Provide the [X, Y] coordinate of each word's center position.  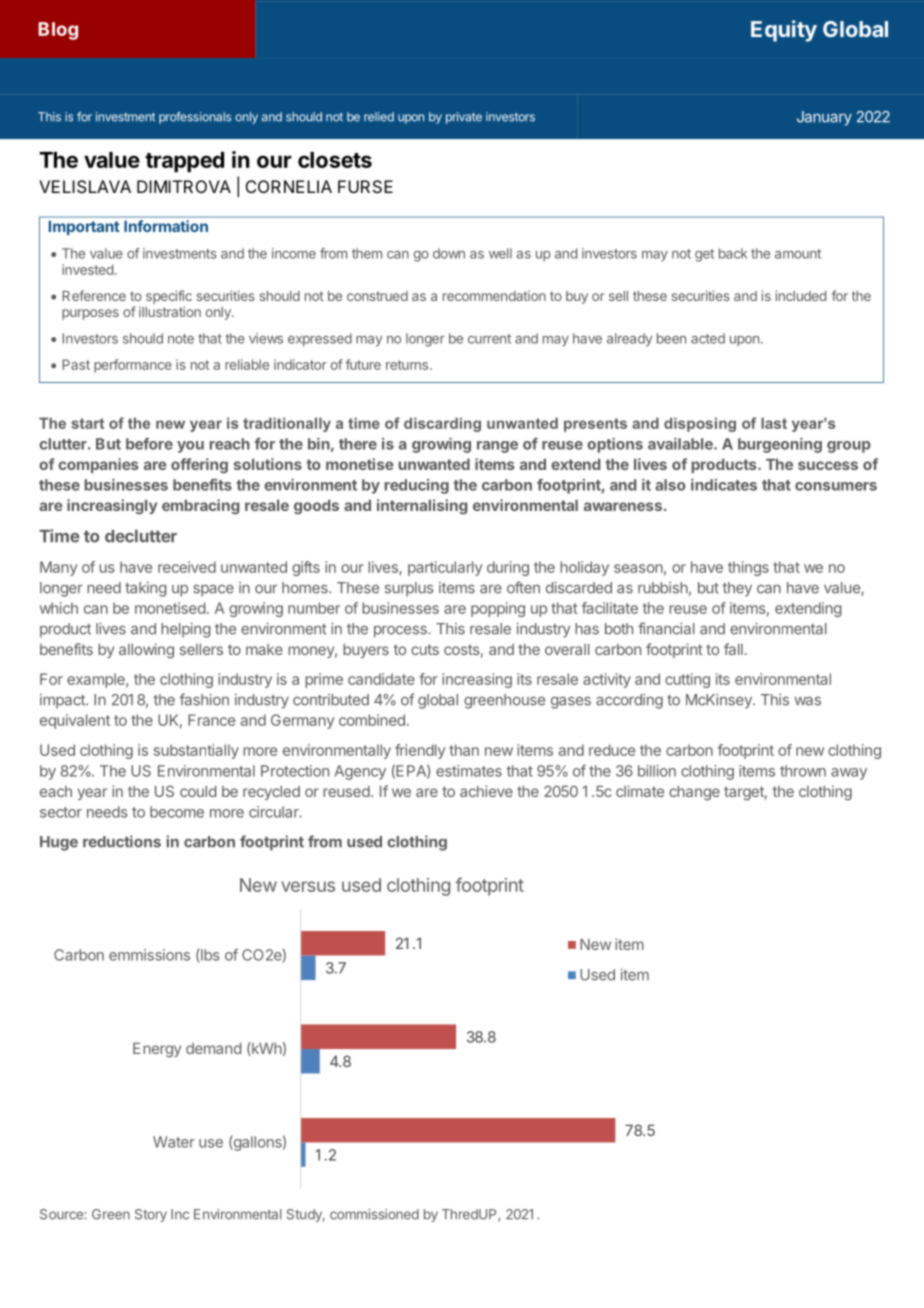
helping [185, 630]
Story [151, 1215]
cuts [425, 649]
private [464, 118]
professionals [195, 118]
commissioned [374, 1214]
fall [733, 649]
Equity [784, 31]
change [694, 793]
